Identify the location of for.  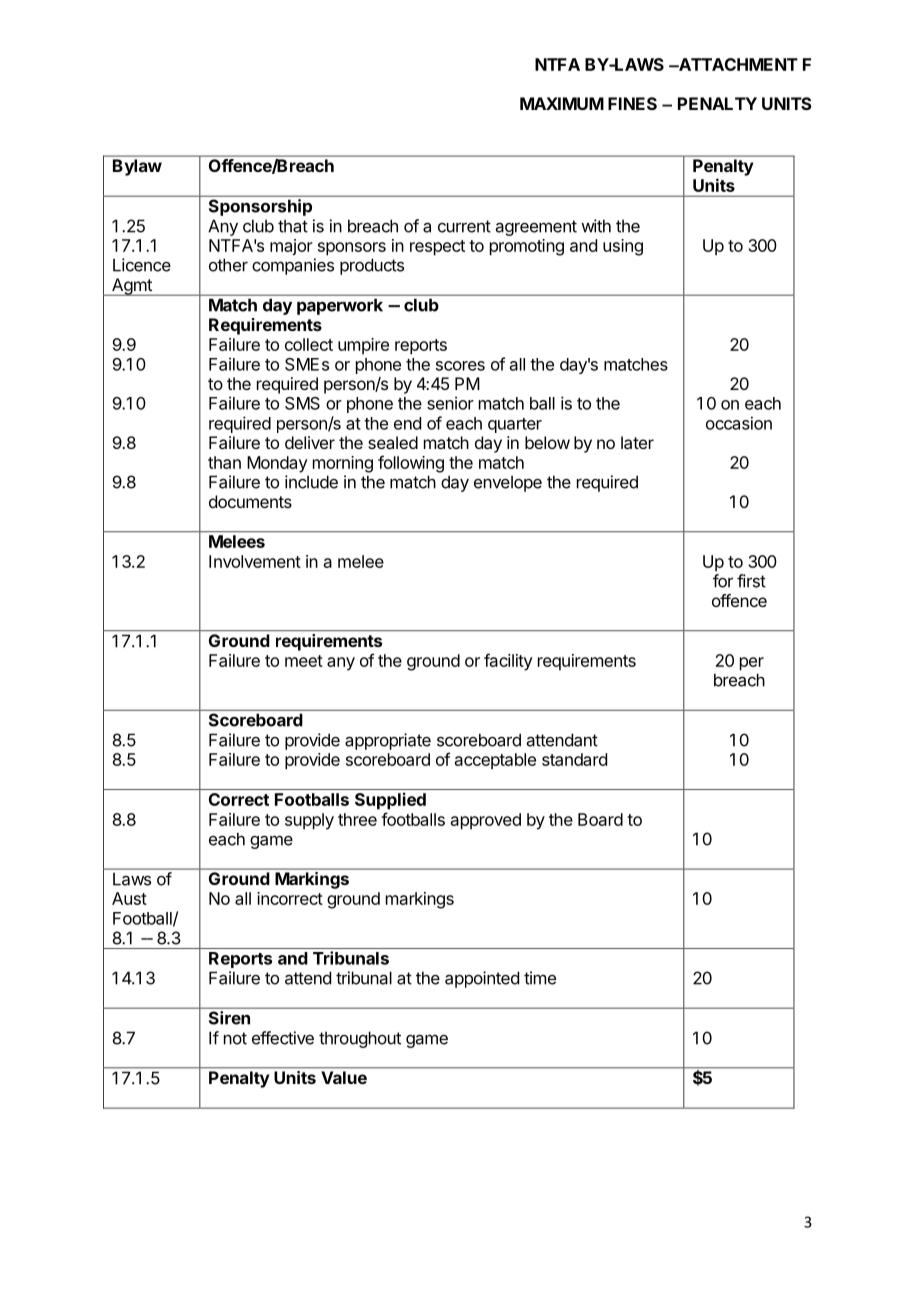
(723, 581).
